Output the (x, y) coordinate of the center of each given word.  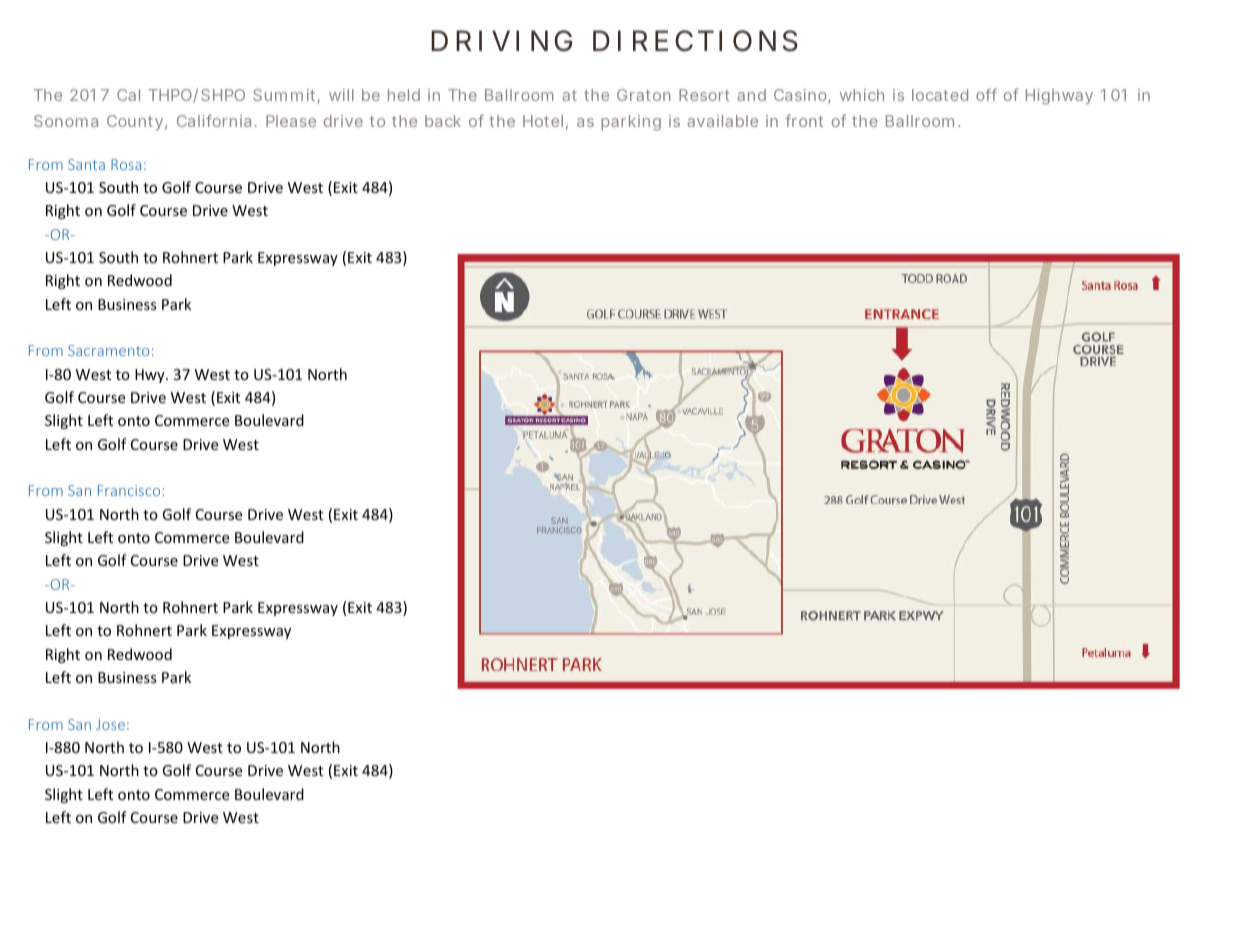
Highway (1059, 97)
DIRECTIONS (695, 41)
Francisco (129, 490)
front (804, 120)
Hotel (543, 121)
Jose (110, 724)
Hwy (151, 376)
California (214, 120)
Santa (86, 164)
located (940, 95)
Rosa (126, 164)
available (722, 121)
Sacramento (108, 350)
